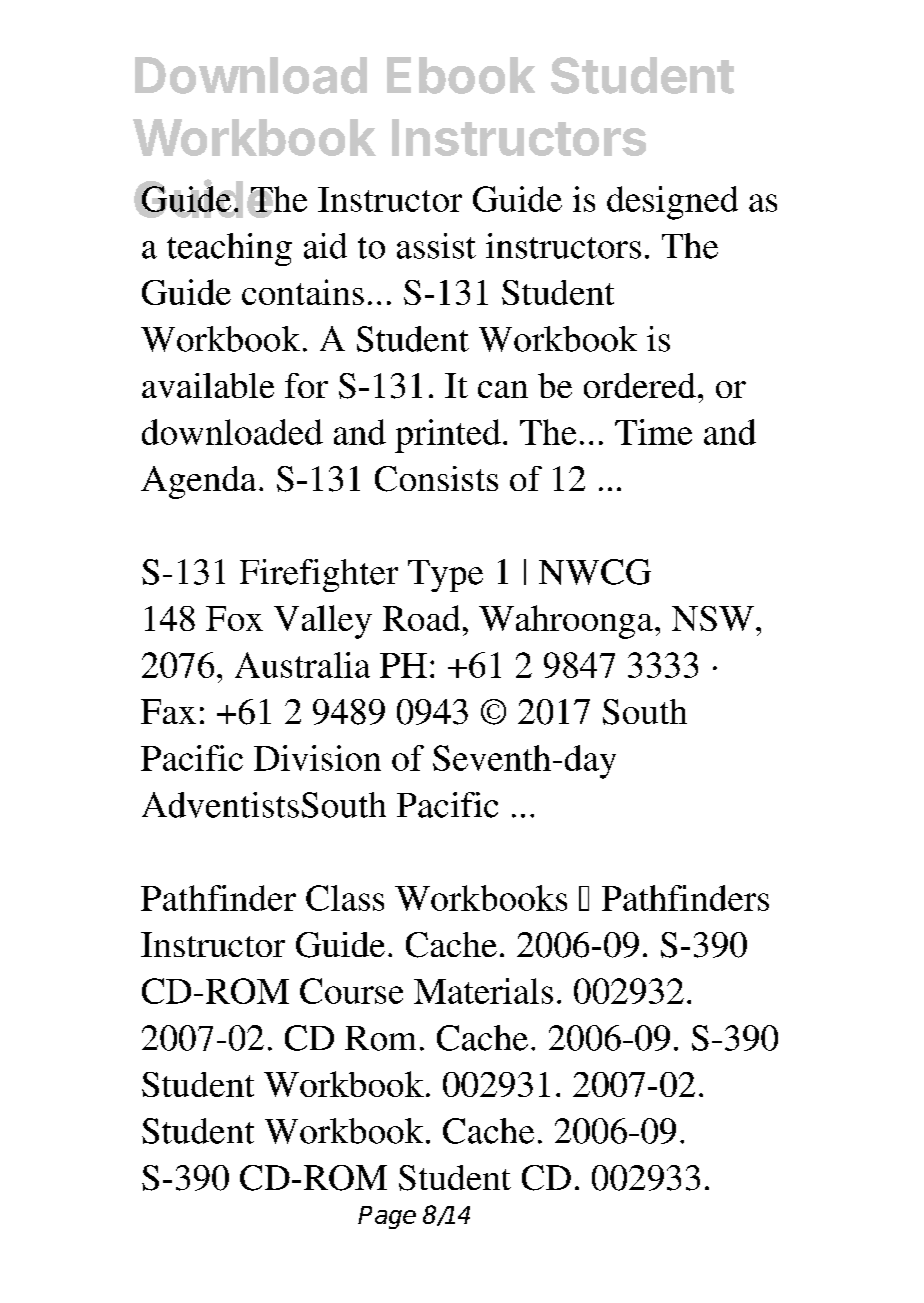 This image has height=1303, width=924. What do you see at coordinates (387, 1217) in the image?
I see `Page` at bounding box center [387, 1217].
